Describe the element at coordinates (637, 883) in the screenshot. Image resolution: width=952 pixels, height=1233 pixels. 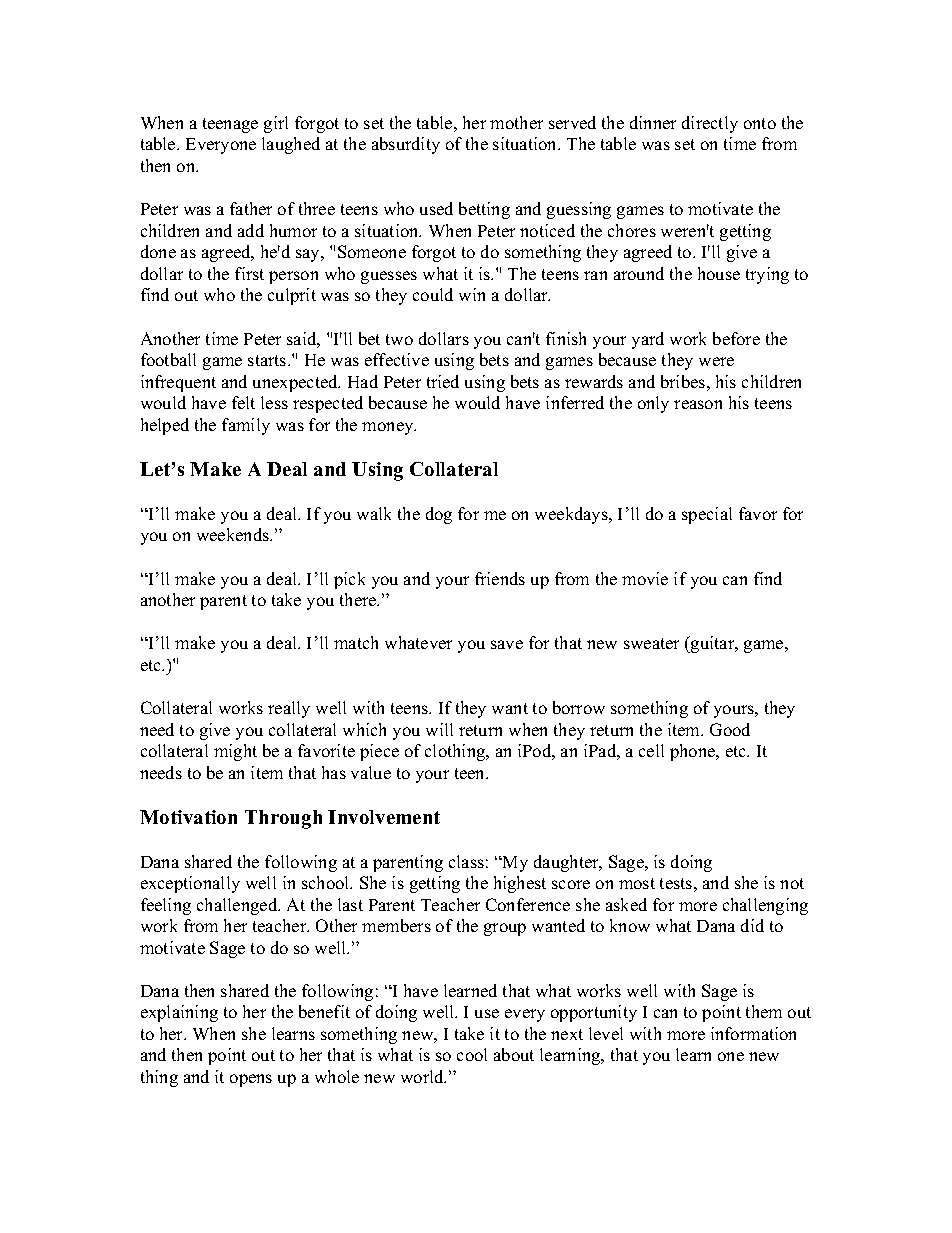
I see `most` at that location.
